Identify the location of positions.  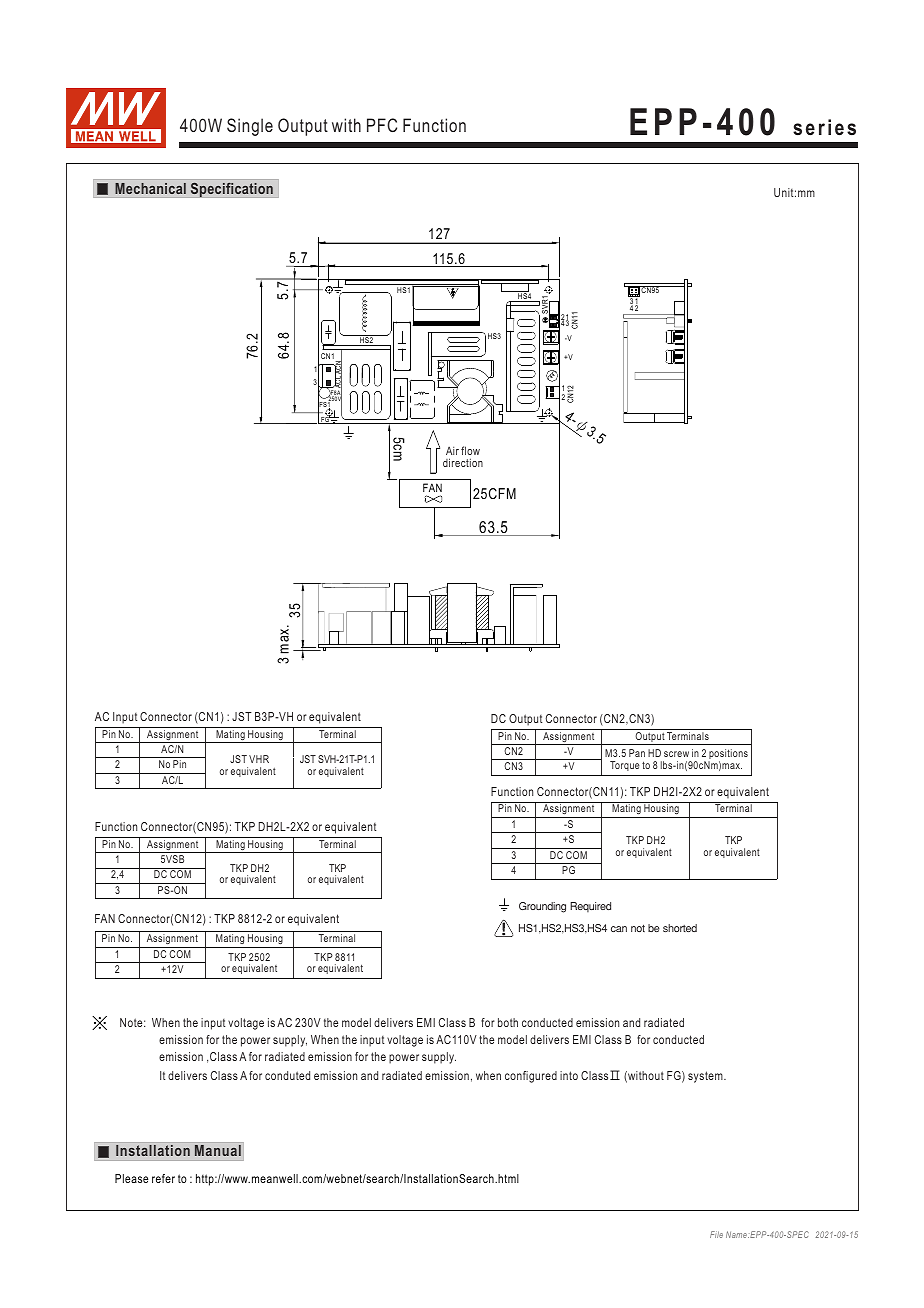
(728, 755).
